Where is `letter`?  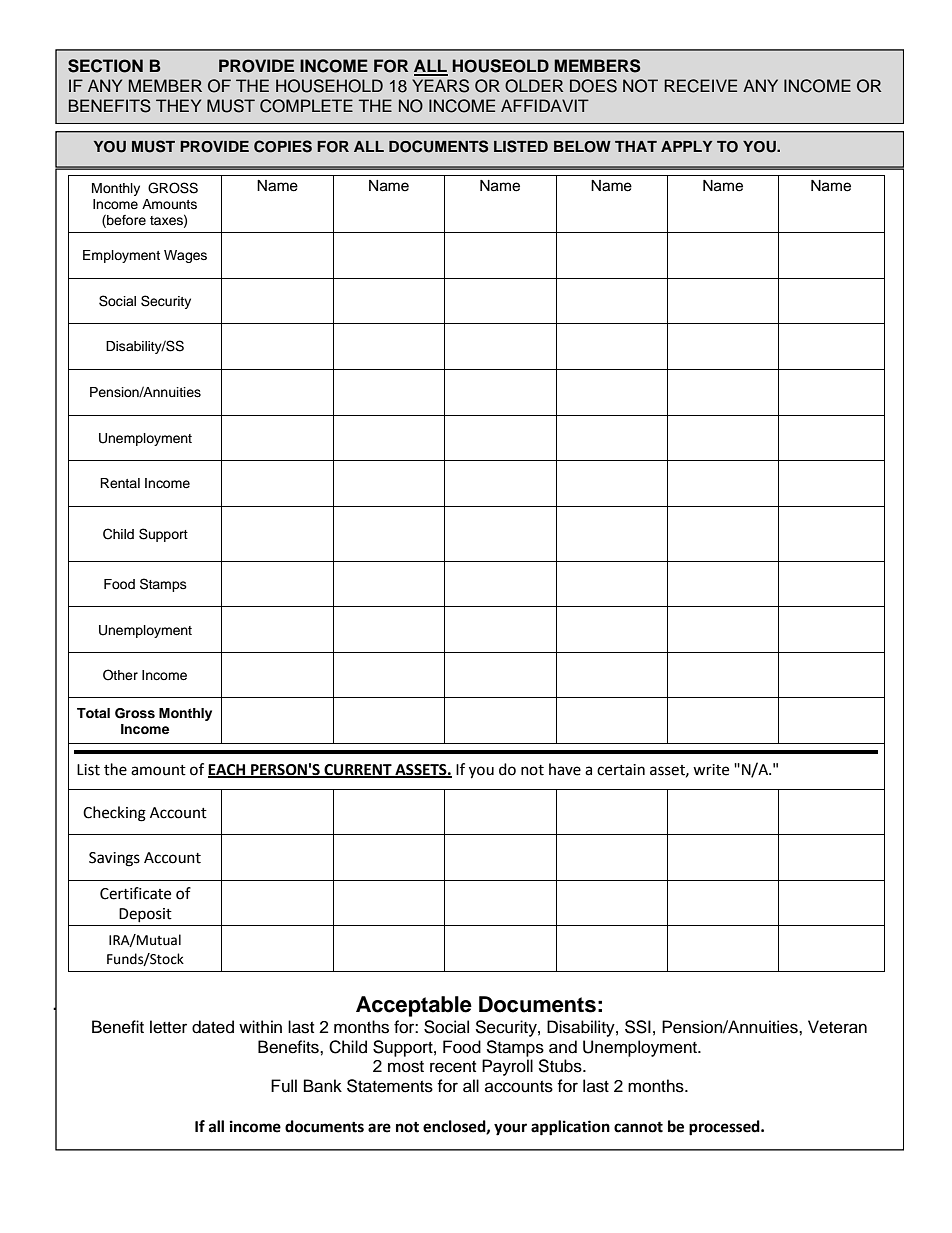
letter is located at coordinates (168, 1027).
